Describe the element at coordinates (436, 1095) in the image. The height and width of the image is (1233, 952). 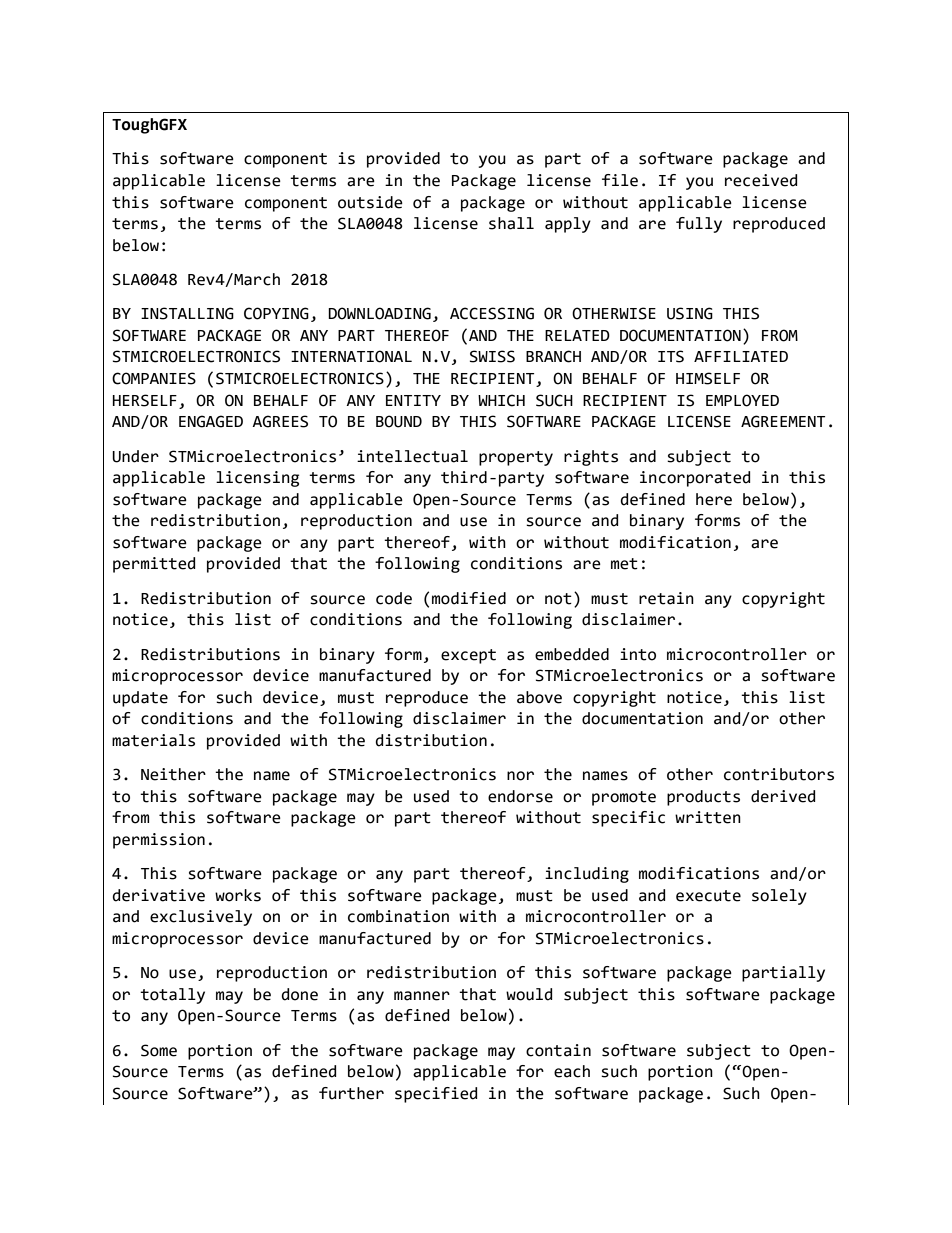
I see `specified` at that location.
